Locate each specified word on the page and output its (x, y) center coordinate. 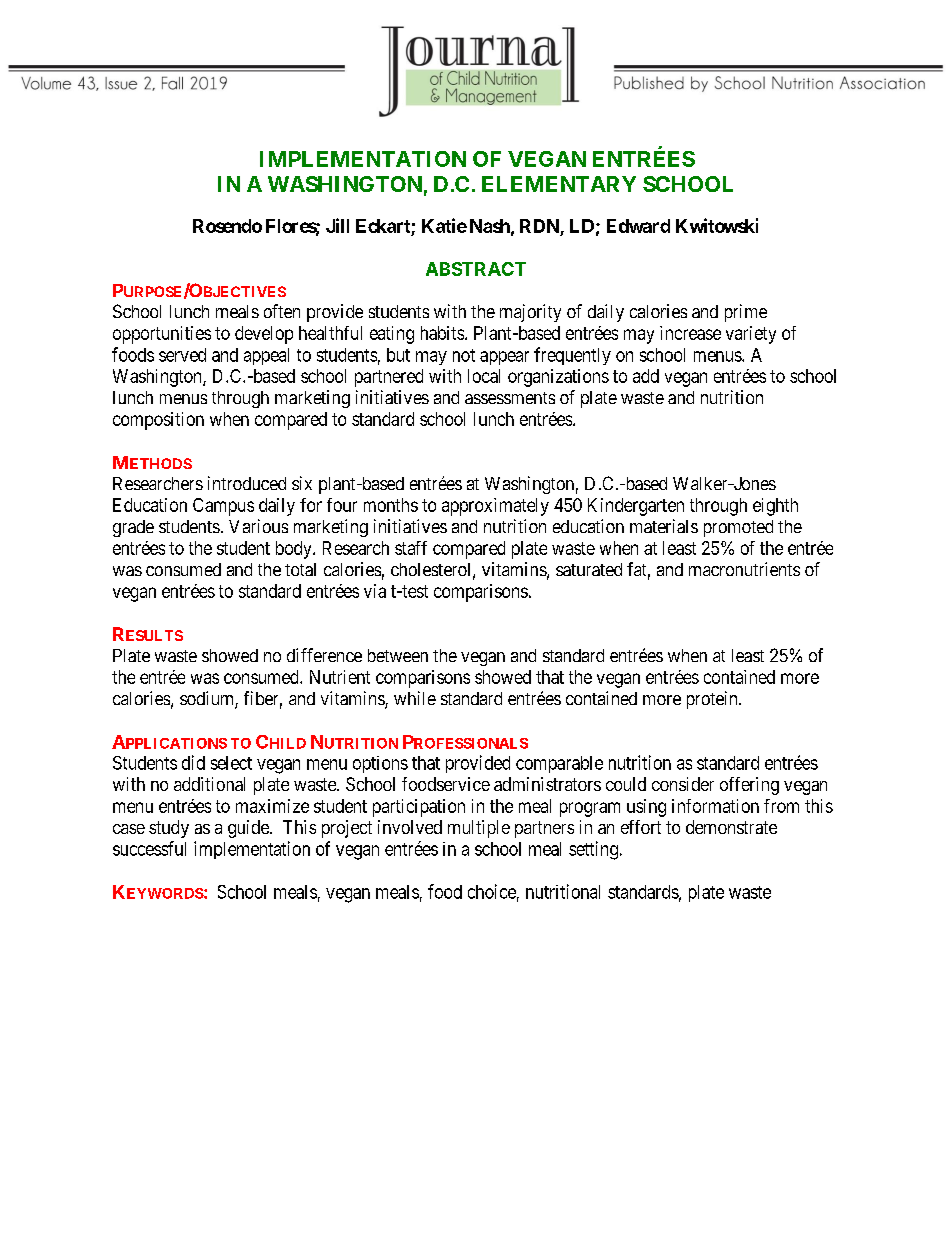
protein (713, 700)
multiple (479, 829)
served (182, 355)
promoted (738, 528)
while (415, 698)
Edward (638, 226)
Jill (337, 225)
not (464, 355)
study (169, 829)
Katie (444, 225)
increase (690, 333)
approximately (495, 507)
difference (324, 655)
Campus (223, 507)
